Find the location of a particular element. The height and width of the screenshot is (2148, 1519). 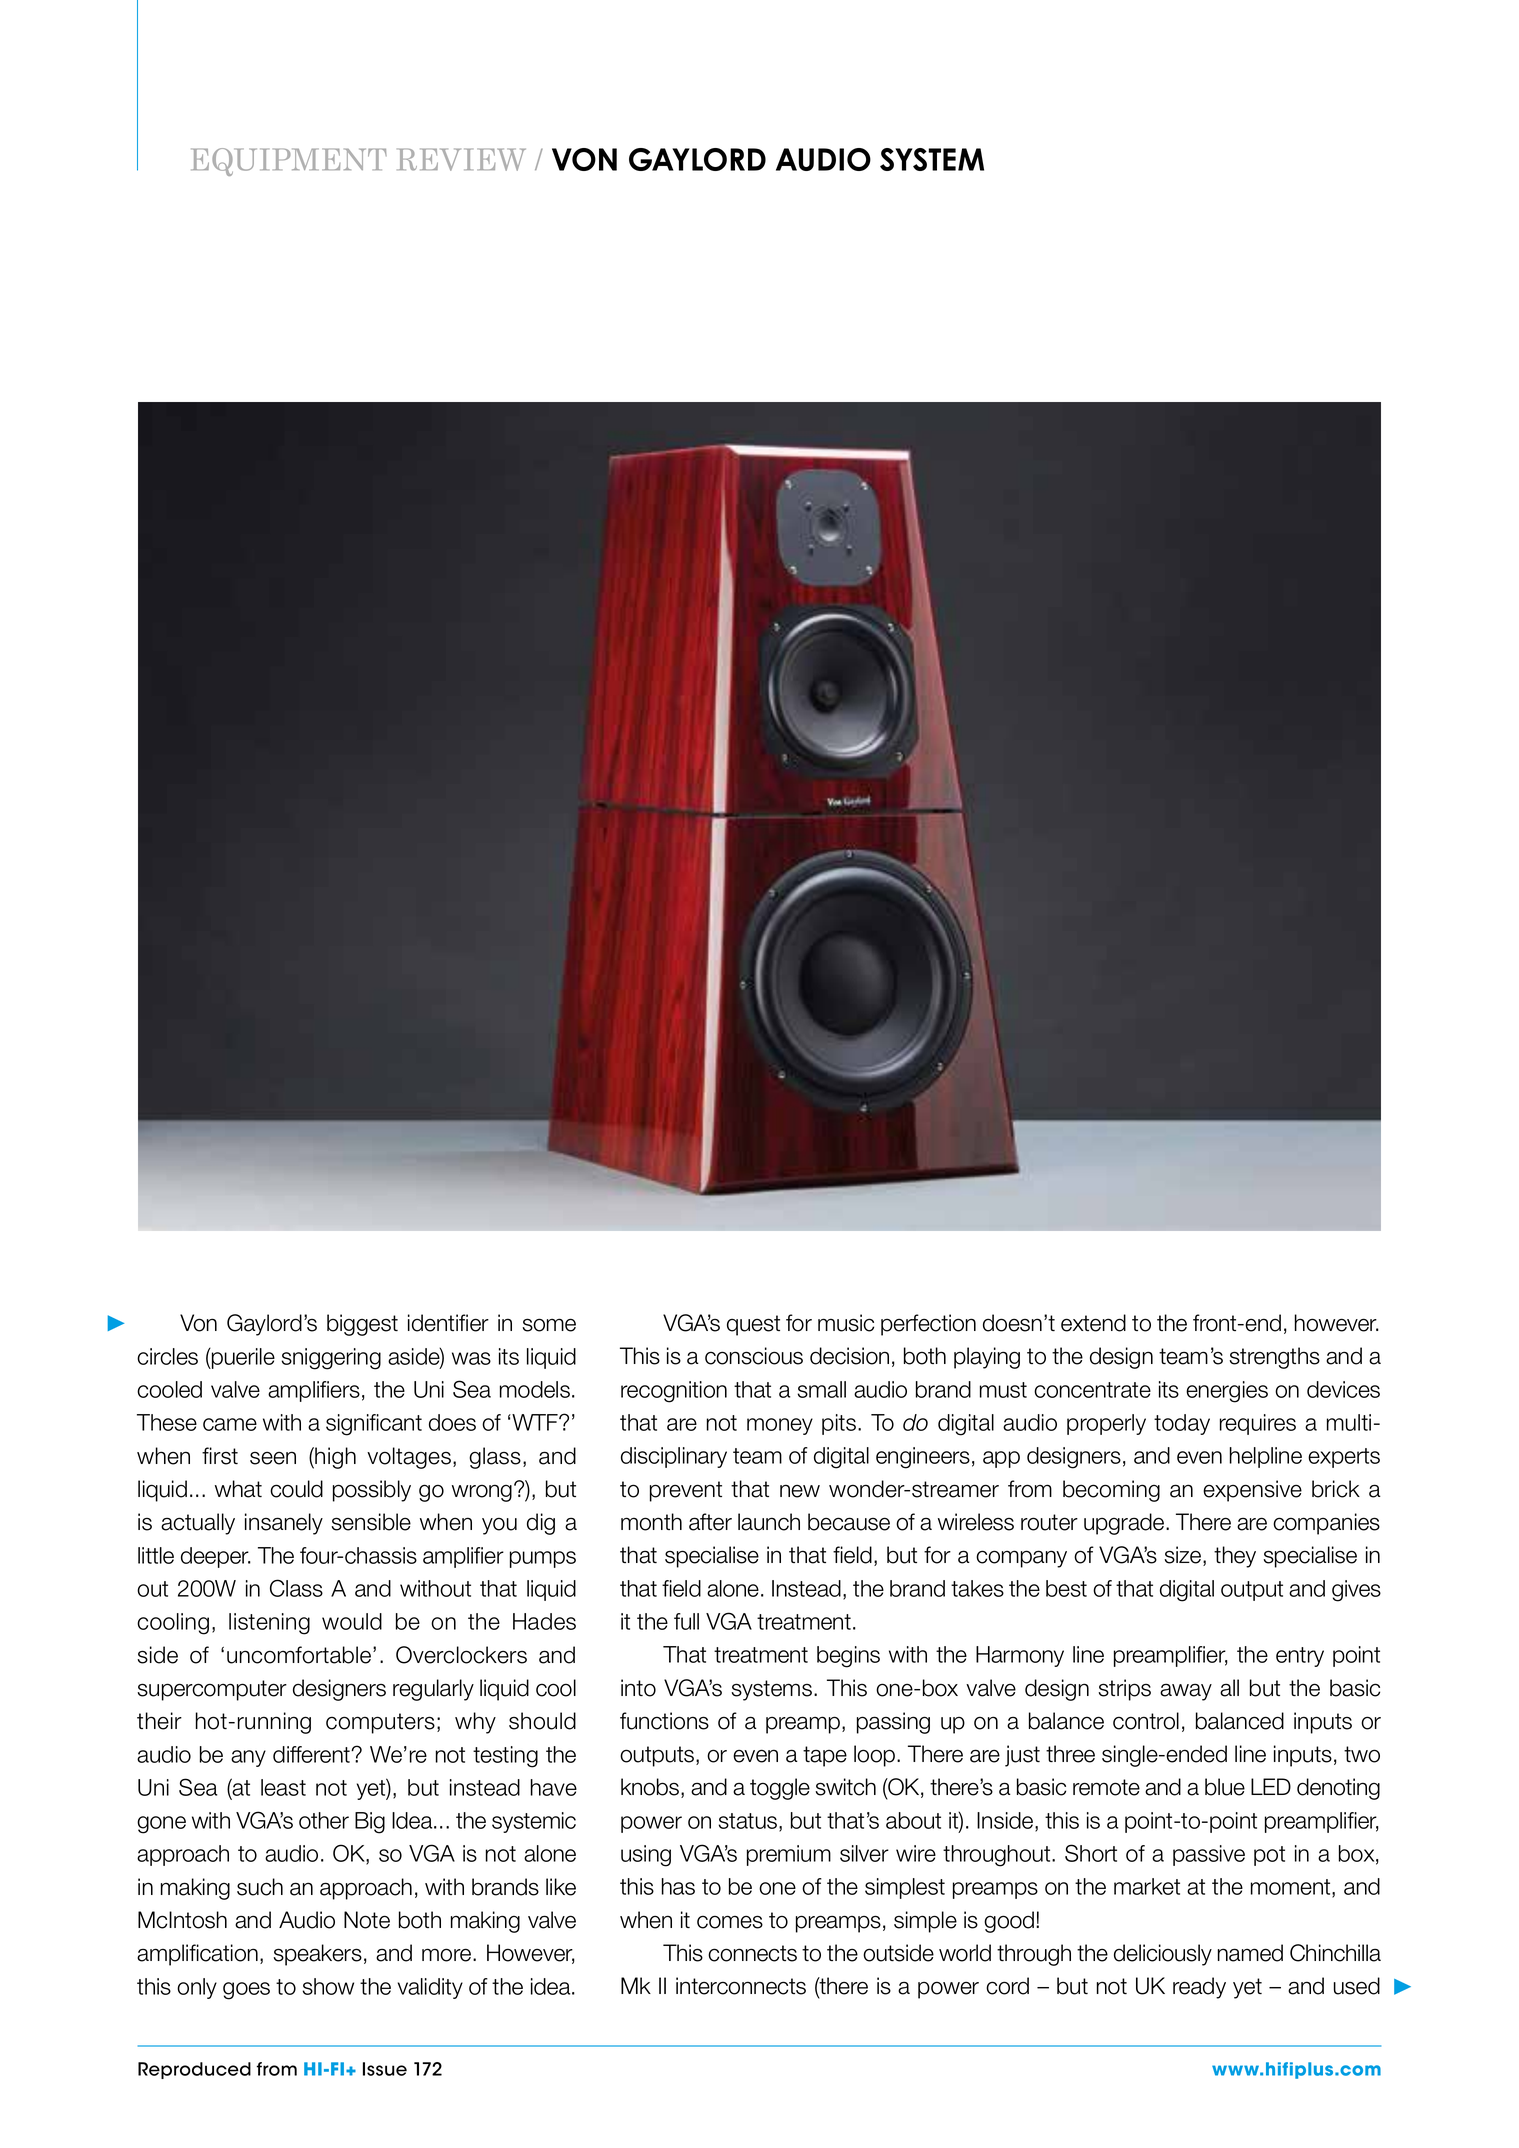

REVIEW is located at coordinates (461, 159).
